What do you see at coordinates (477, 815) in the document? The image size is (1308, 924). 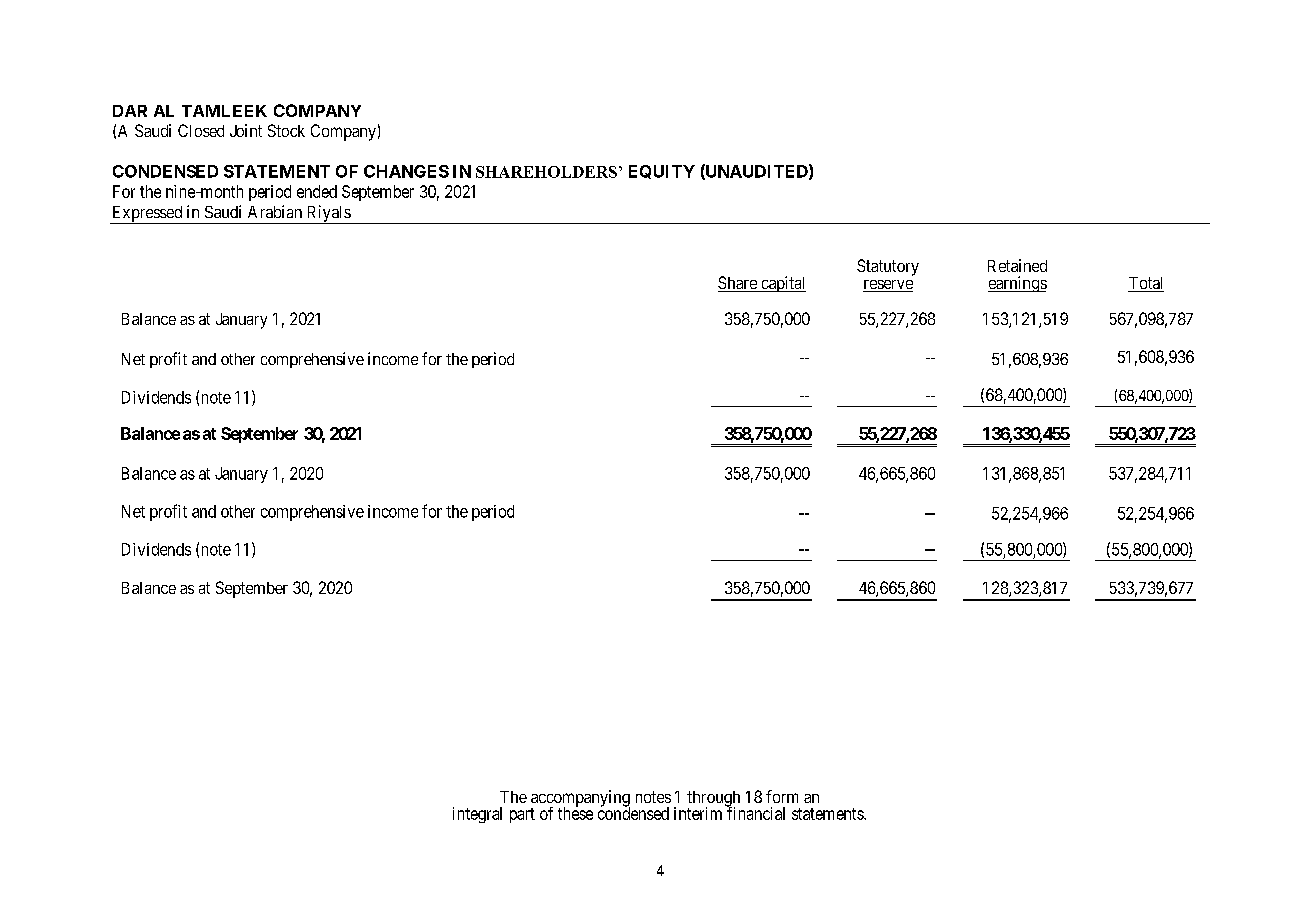 I see `integral` at bounding box center [477, 815].
